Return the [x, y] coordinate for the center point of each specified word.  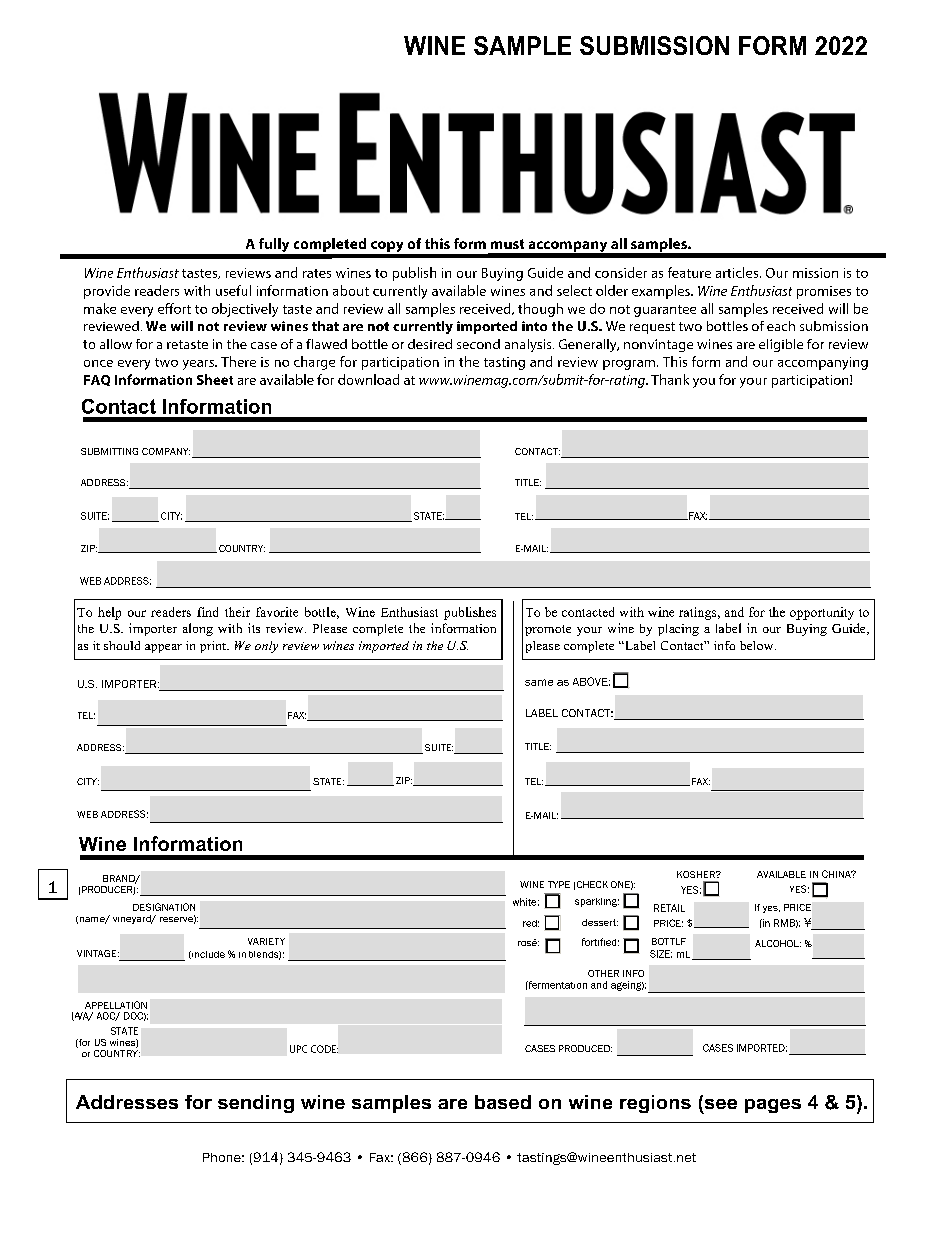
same [539, 682]
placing [678, 630]
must [507, 244]
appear [163, 648]
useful [233, 290]
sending [256, 1104]
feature [689, 272]
